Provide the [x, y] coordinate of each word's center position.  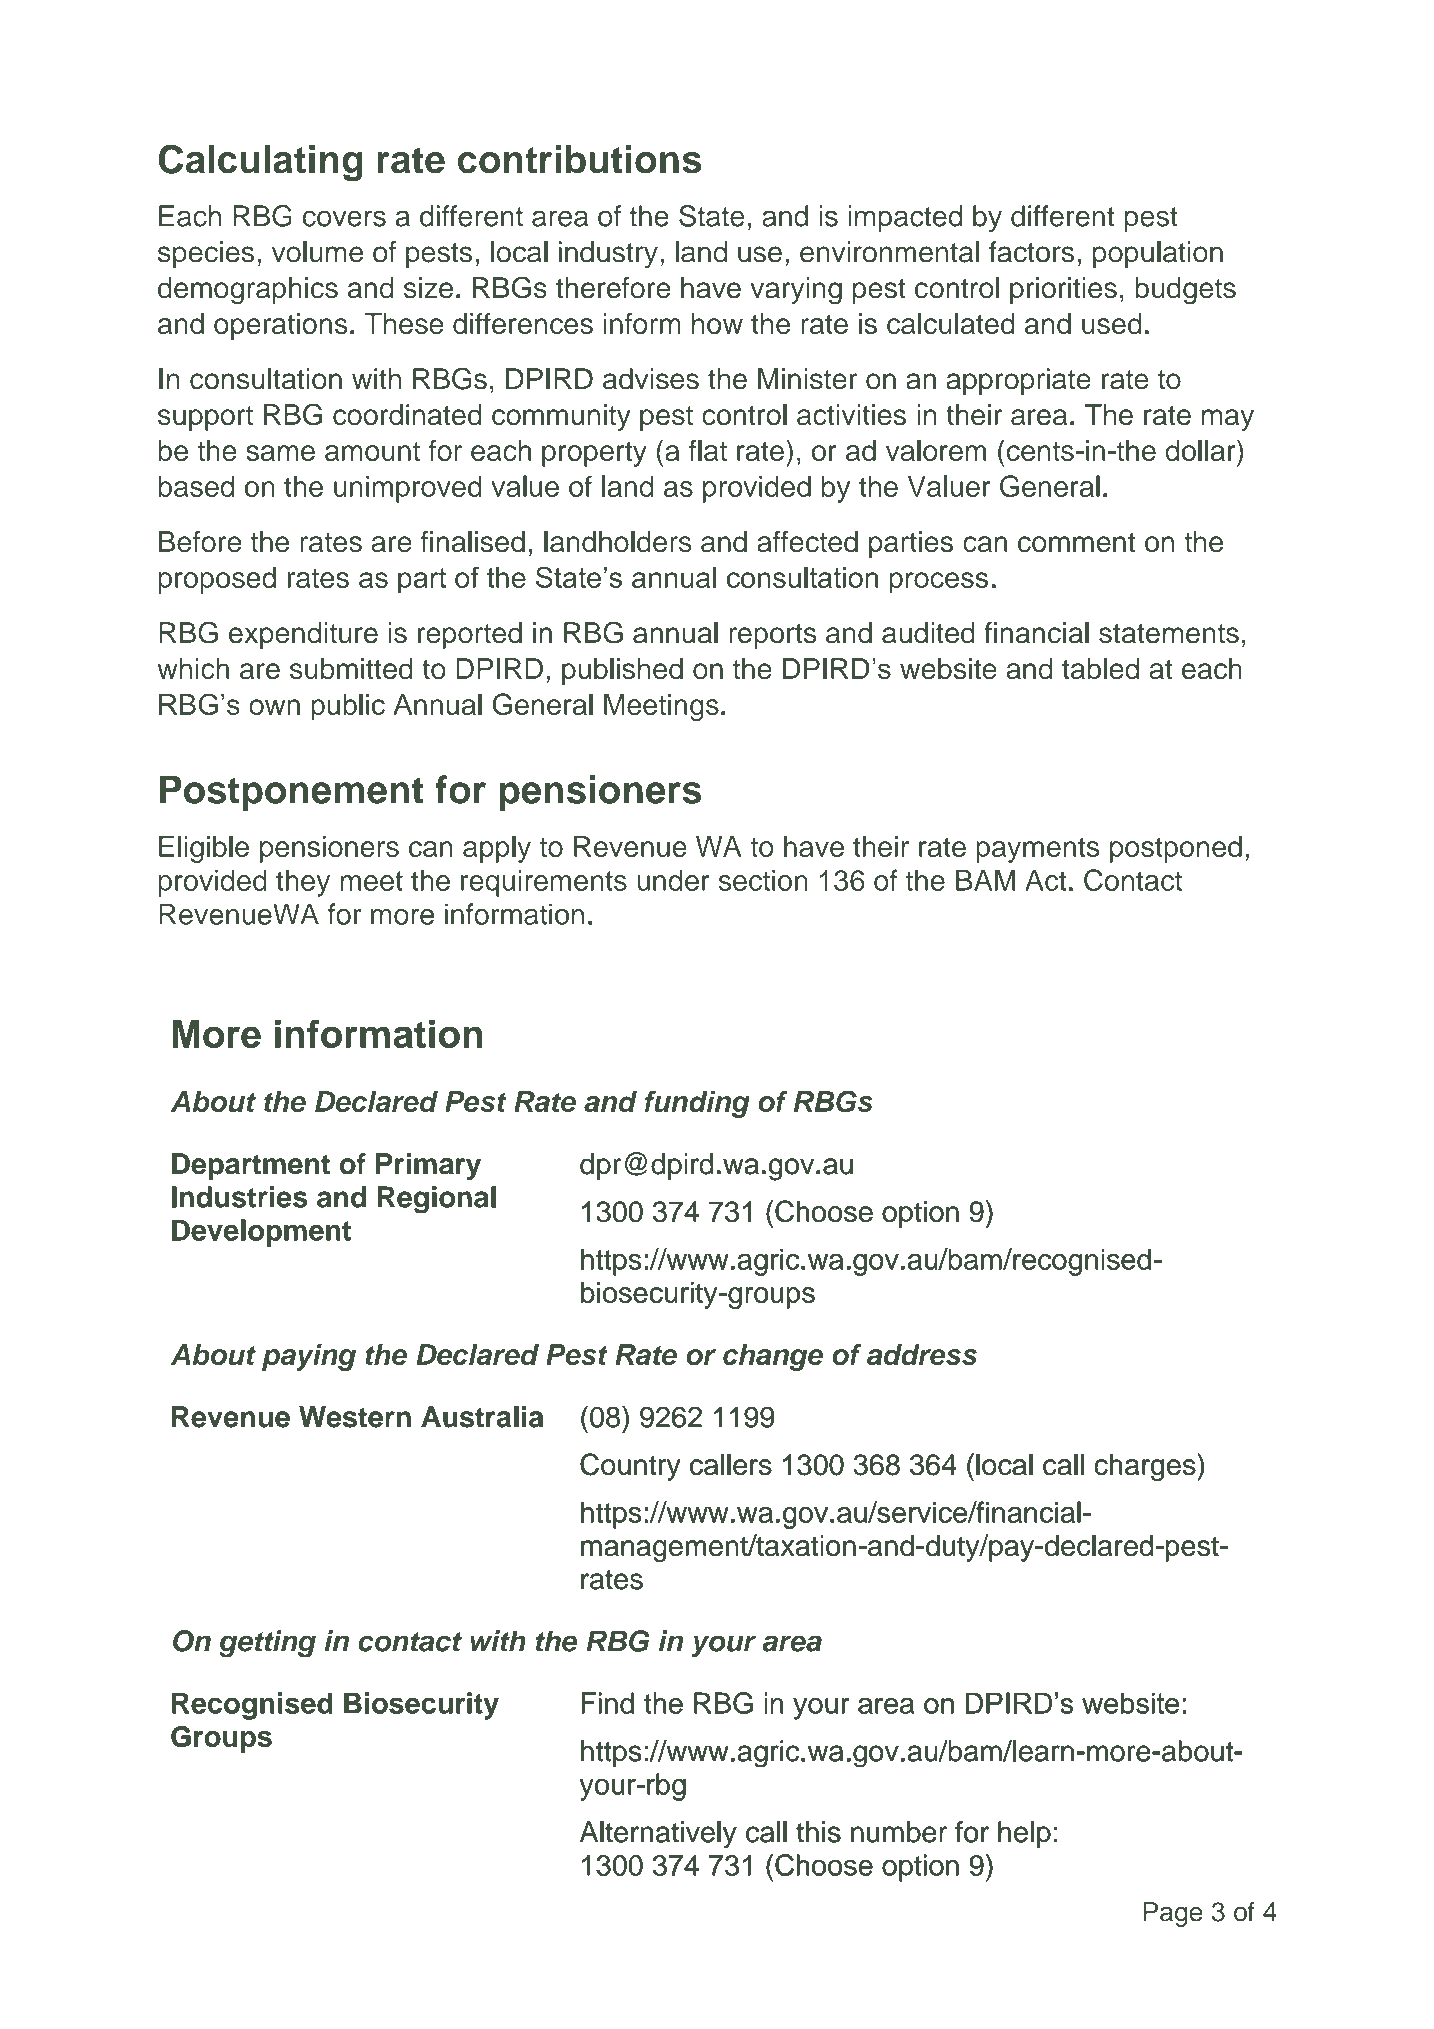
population [1158, 254]
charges [1146, 1467]
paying [309, 1357]
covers [344, 218]
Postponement [292, 793]
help [1024, 1834]
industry [608, 254]
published [622, 671]
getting [267, 1644]
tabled [1100, 669]
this [818, 1832]
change [773, 1357]
